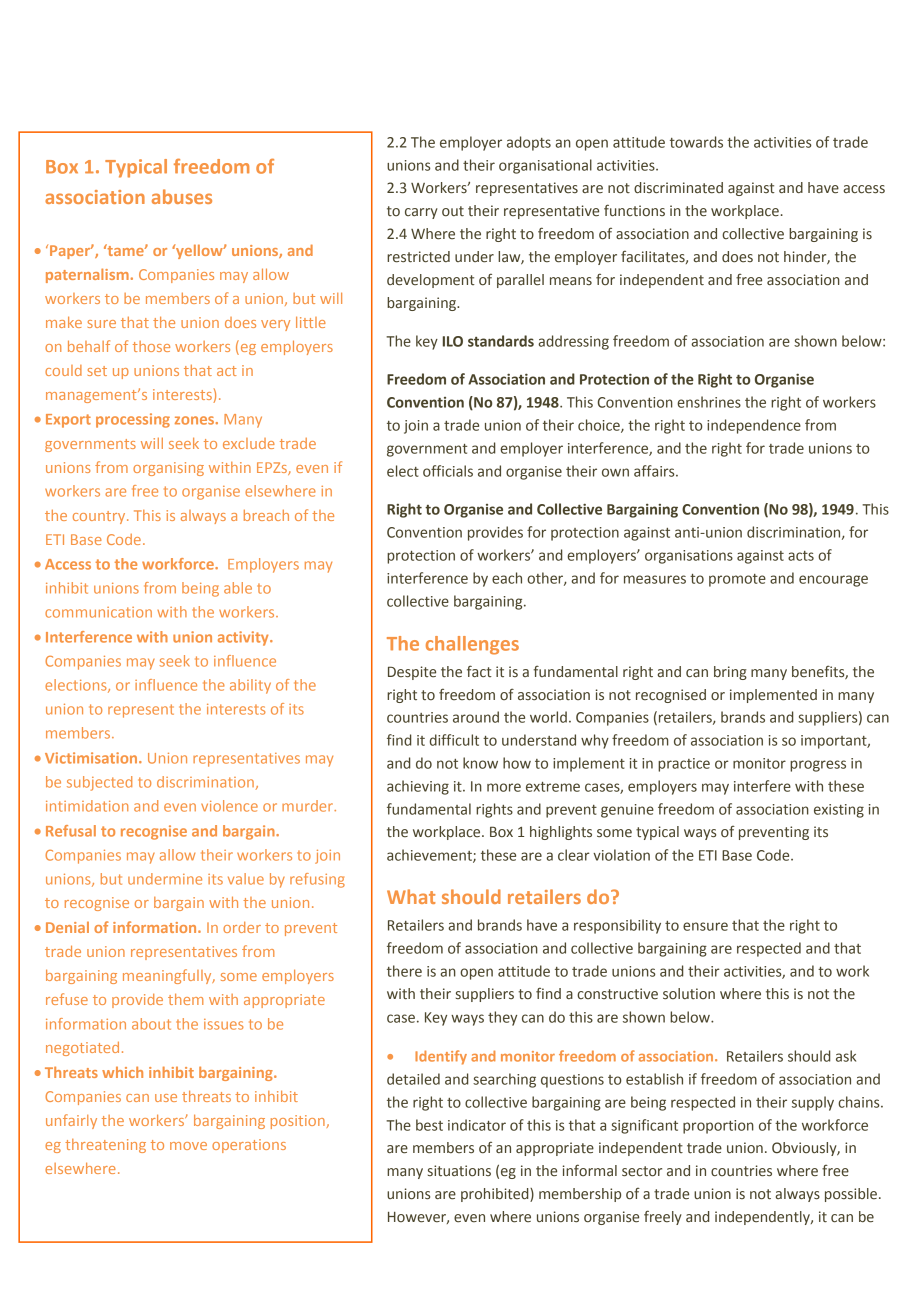 The height and width of the page is (1308, 924). What do you see at coordinates (730, 673) in the page?
I see `bring` at bounding box center [730, 673].
